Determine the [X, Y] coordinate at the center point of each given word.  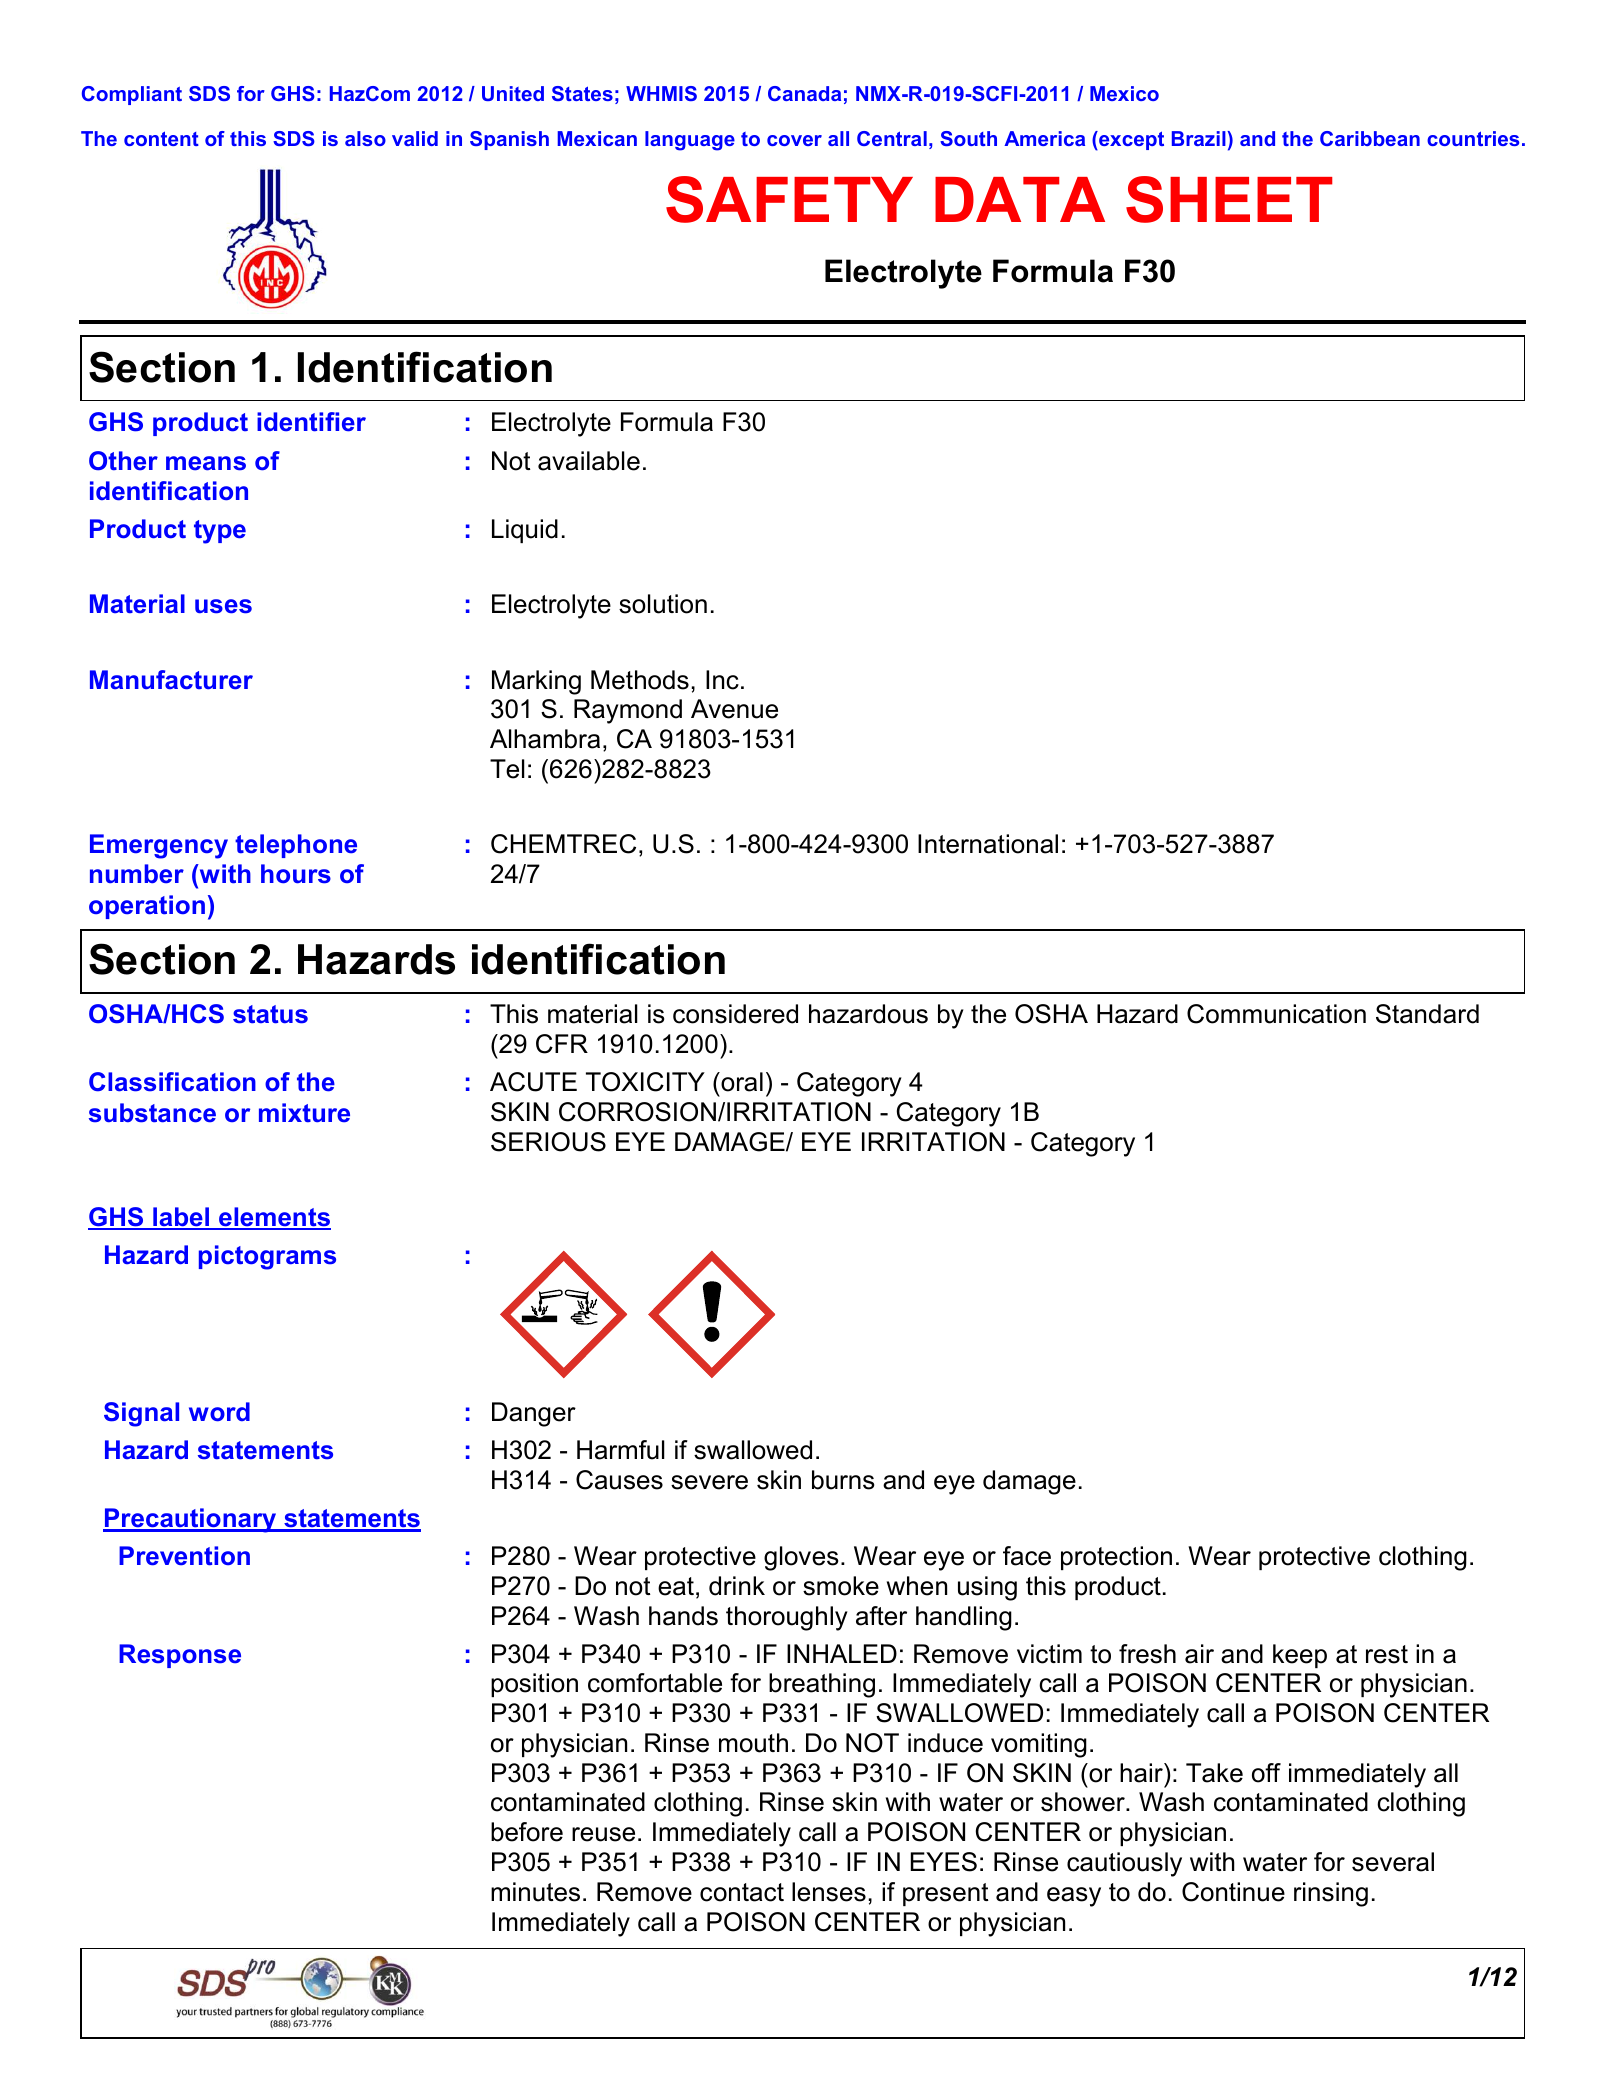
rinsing [1331, 1894]
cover [794, 140]
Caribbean [1370, 138]
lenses [829, 1892]
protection [1116, 1558]
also [365, 138]
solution [663, 604]
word [219, 1412]
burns [843, 1480]
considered [735, 1014]
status [270, 1014]
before [527, 1832]
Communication [1276, 1014]
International [988, 844]
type [220, 532]
